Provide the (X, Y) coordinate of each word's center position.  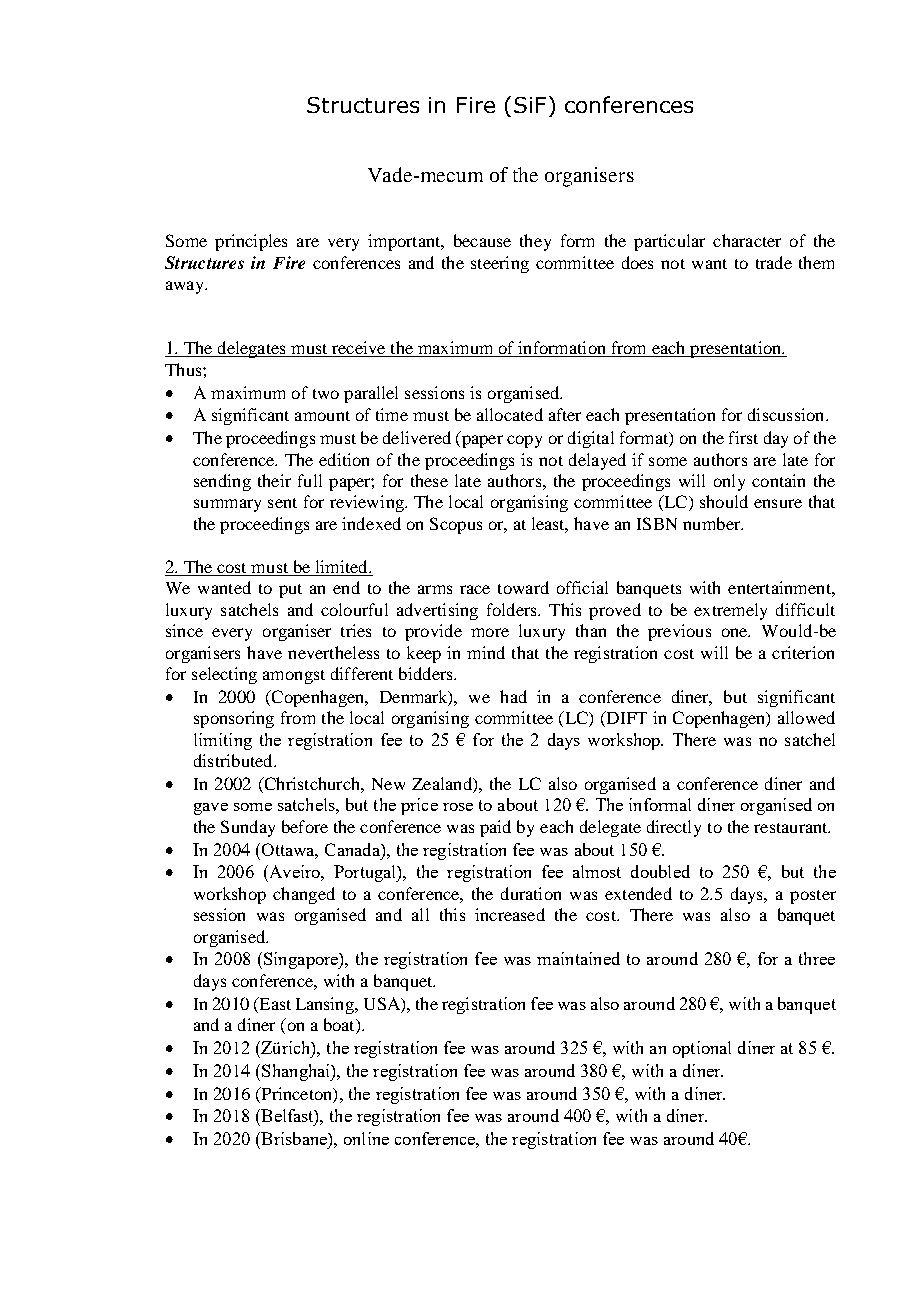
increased (510, 914)
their (274, 480)
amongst (294, 677)
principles (251, 242)
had (513, 696)
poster (813, 897)
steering (500, 264)
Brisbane (294, 1138)
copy (524, 441)
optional (702, 1049)
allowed (806, 717)
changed (304, 895)
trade (774, 262)
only (729, 482)
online (366, 1138)
